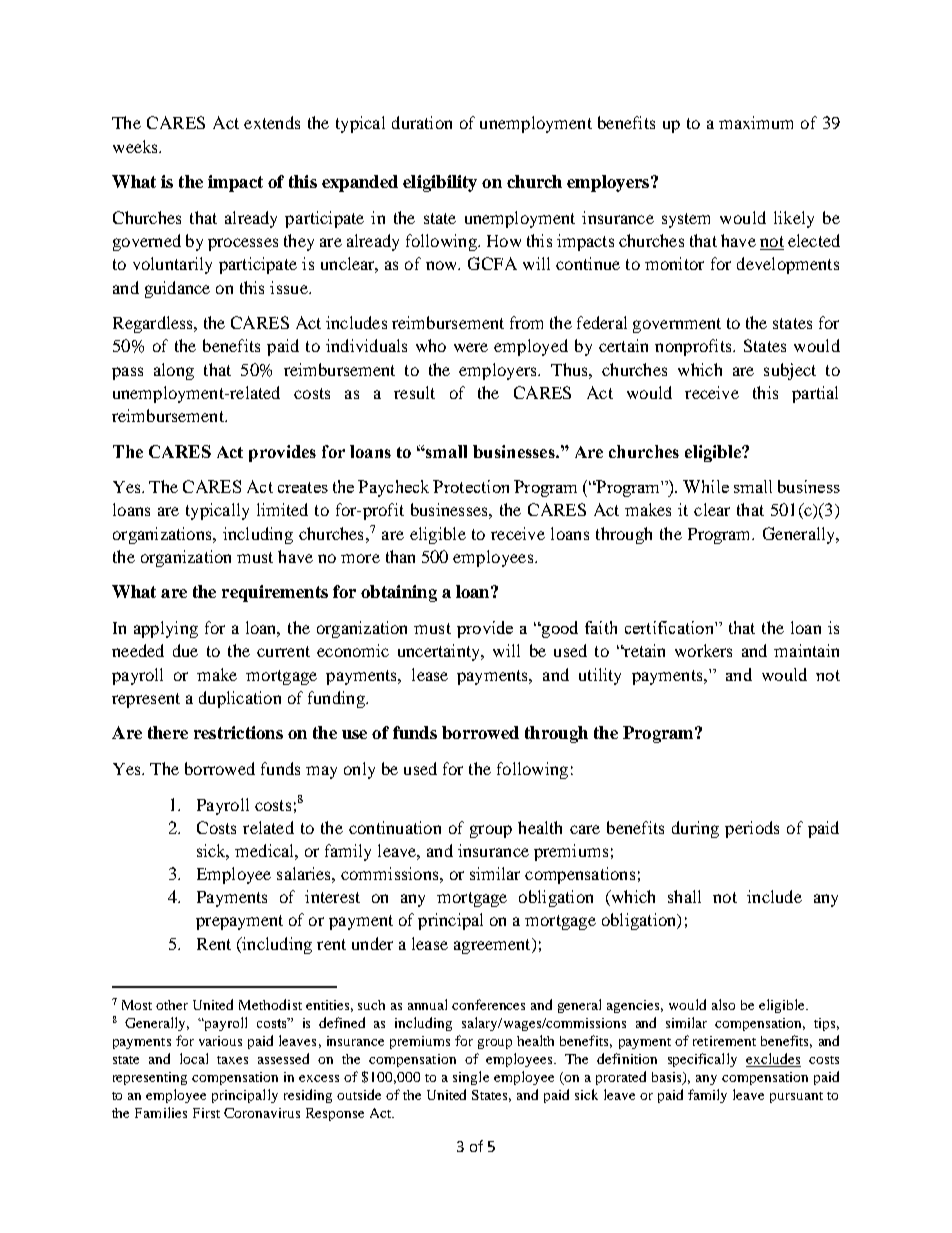 The width and height of the screenshot is (952, 1233). I want to click on periods, so click(752, 829).
